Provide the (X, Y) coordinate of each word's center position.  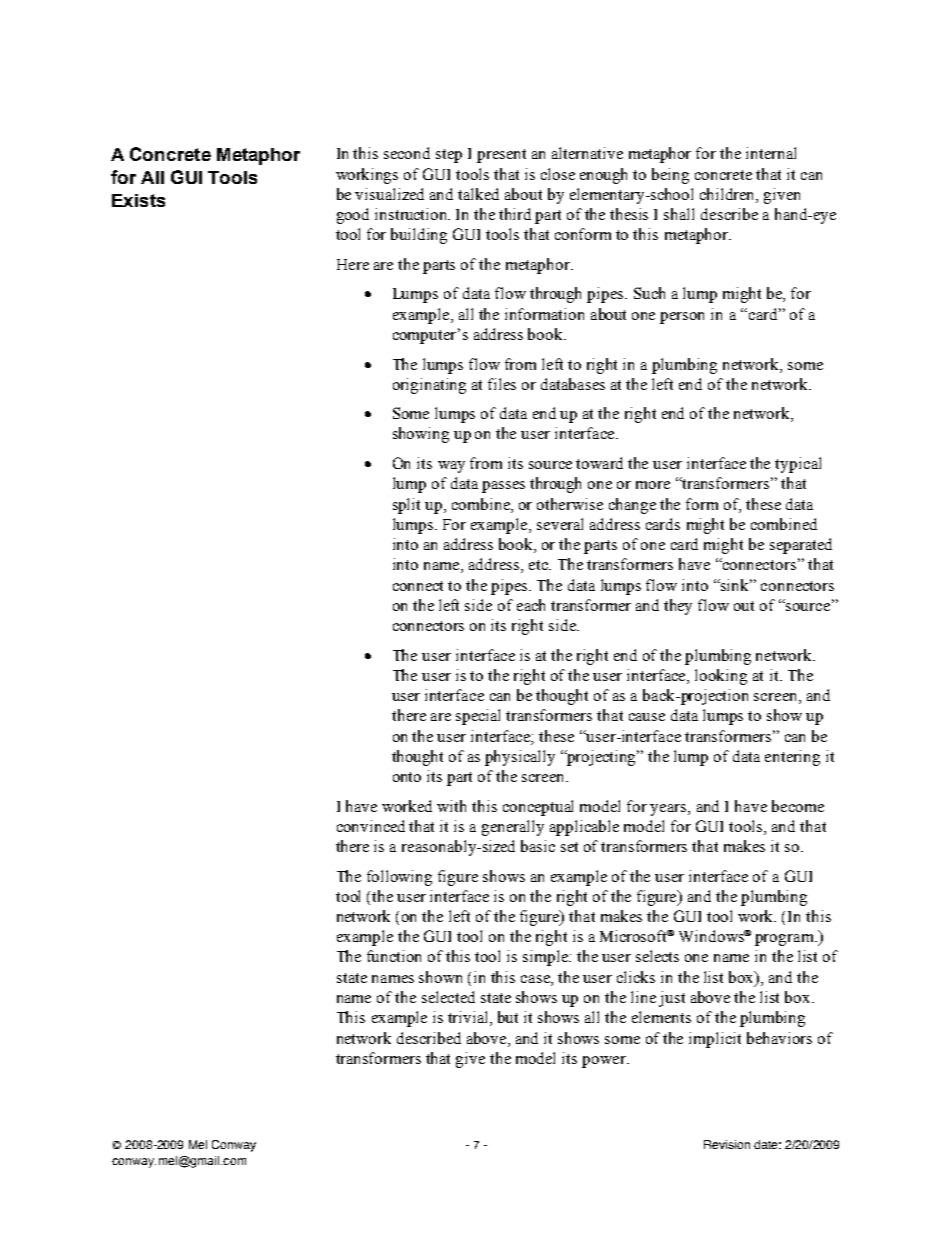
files (502, 384)
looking (721, 677)
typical (798, 465)
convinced (371, 826)
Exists (138, 200)
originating (429, 386)
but (508, 1017)
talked (478, 194)
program (785, 940)
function (394, 956)
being (670, 176)
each (531, 605)
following (399, 878)
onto (407, 777)
